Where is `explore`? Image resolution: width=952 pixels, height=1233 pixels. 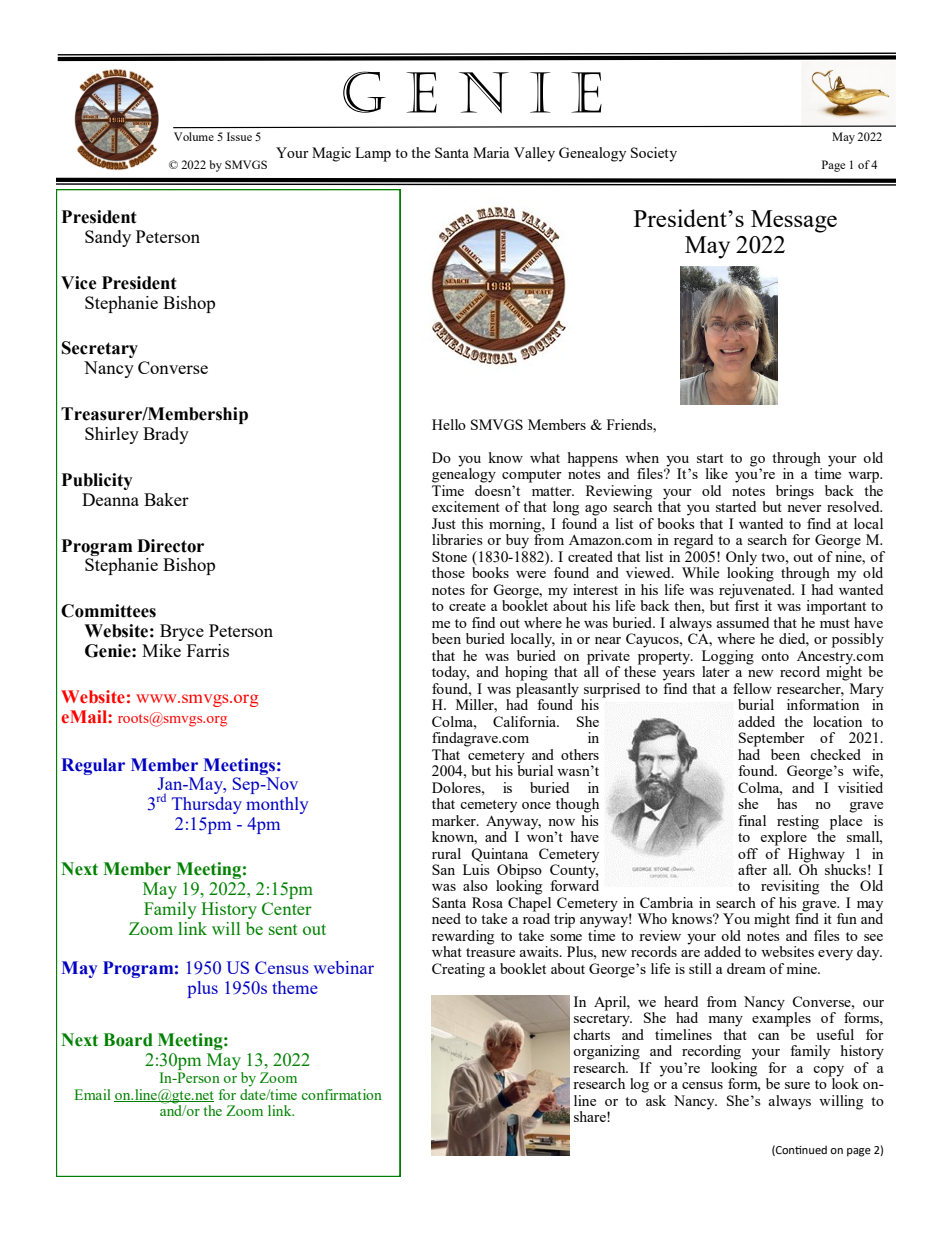 explore is located at coordinates (783, 838).
